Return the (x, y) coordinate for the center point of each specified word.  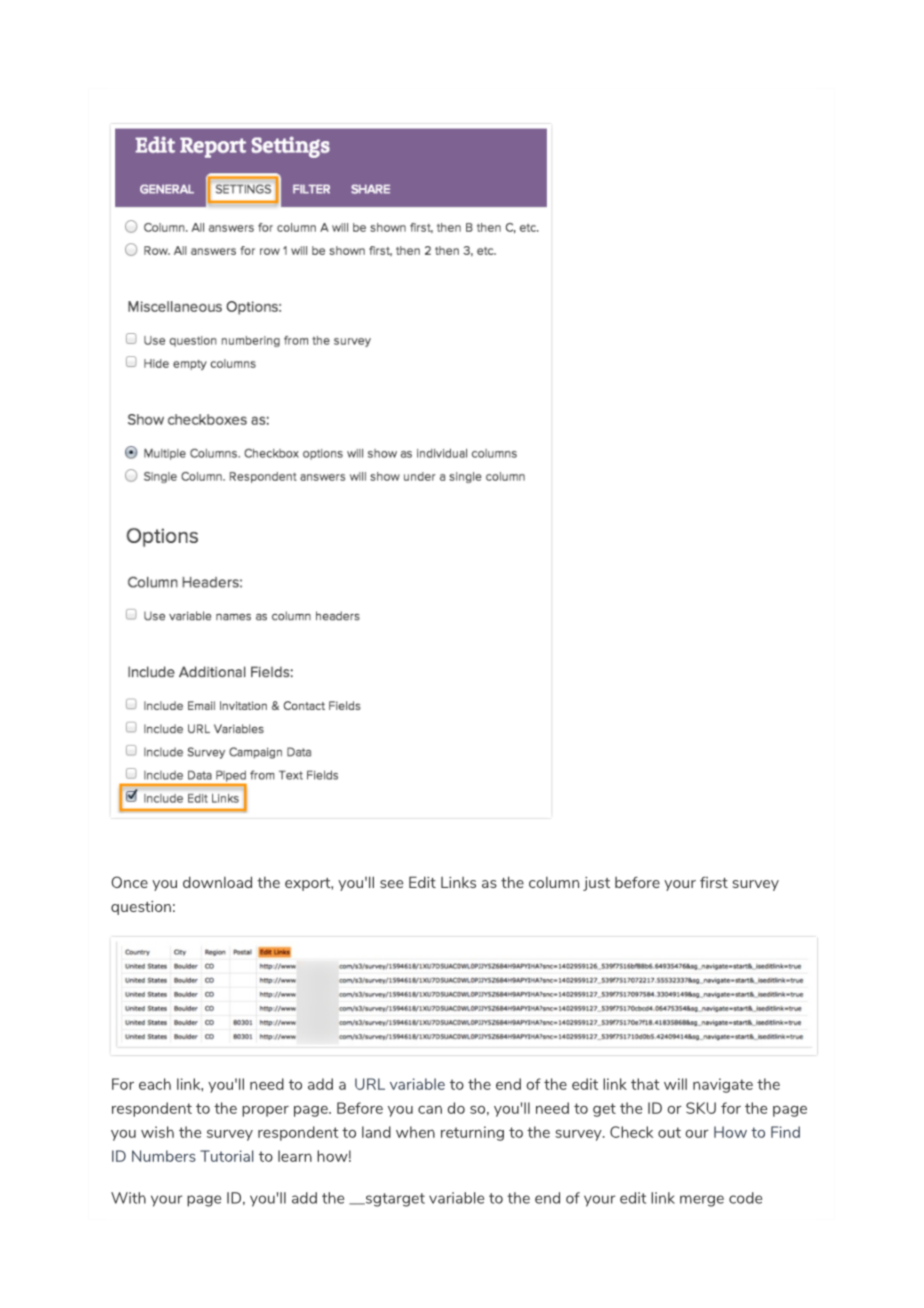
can (430, 1110)
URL (370, 1084)
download (217, 882)
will (675, 1084)
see (391, 884)
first (714, 882)
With (128, 1198)
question (141, 908)
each (155, 1084)
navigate (723, 1085)
